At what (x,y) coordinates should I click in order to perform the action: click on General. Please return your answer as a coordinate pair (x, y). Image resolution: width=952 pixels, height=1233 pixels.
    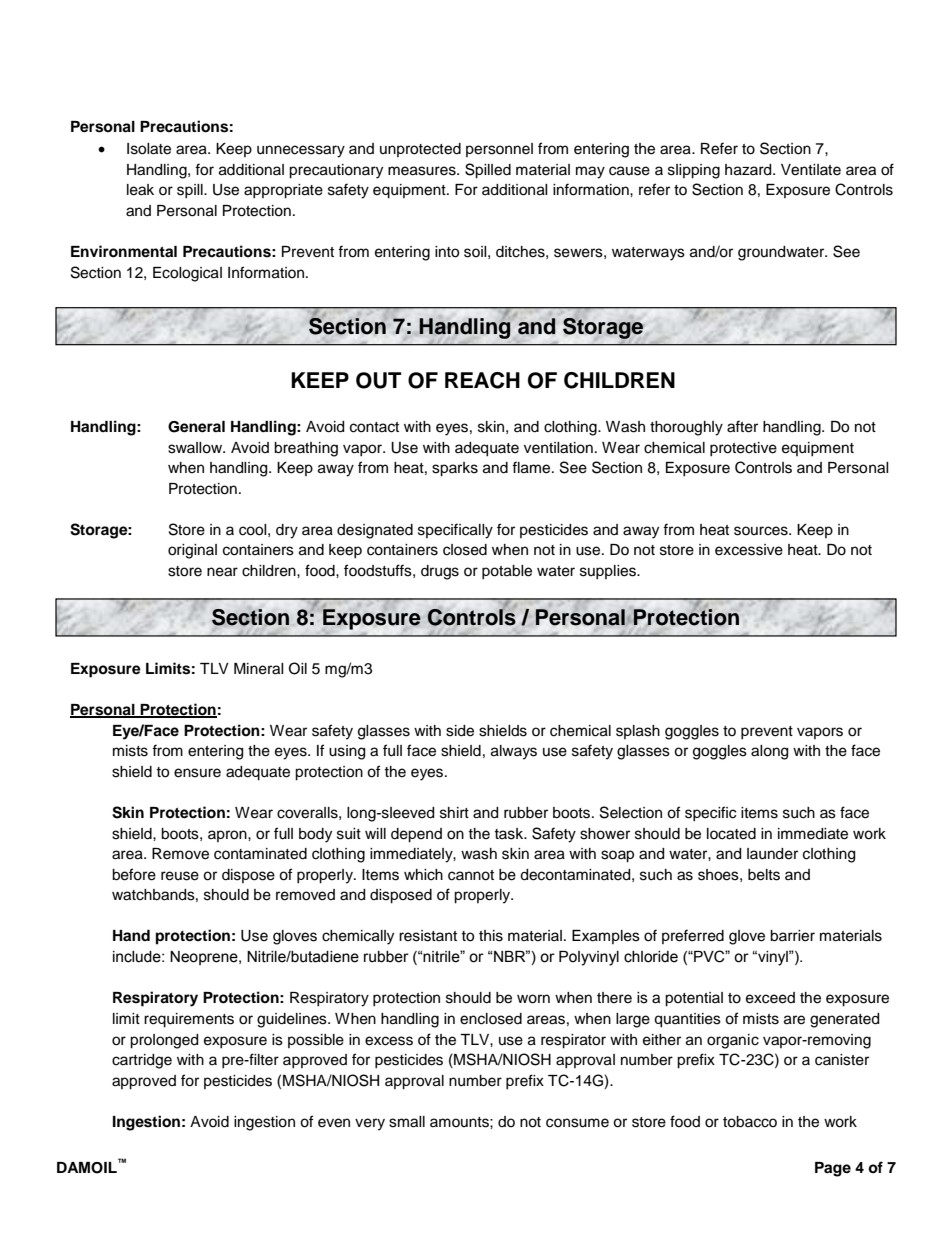
    Looking at the image, I should click on (196, 427).
